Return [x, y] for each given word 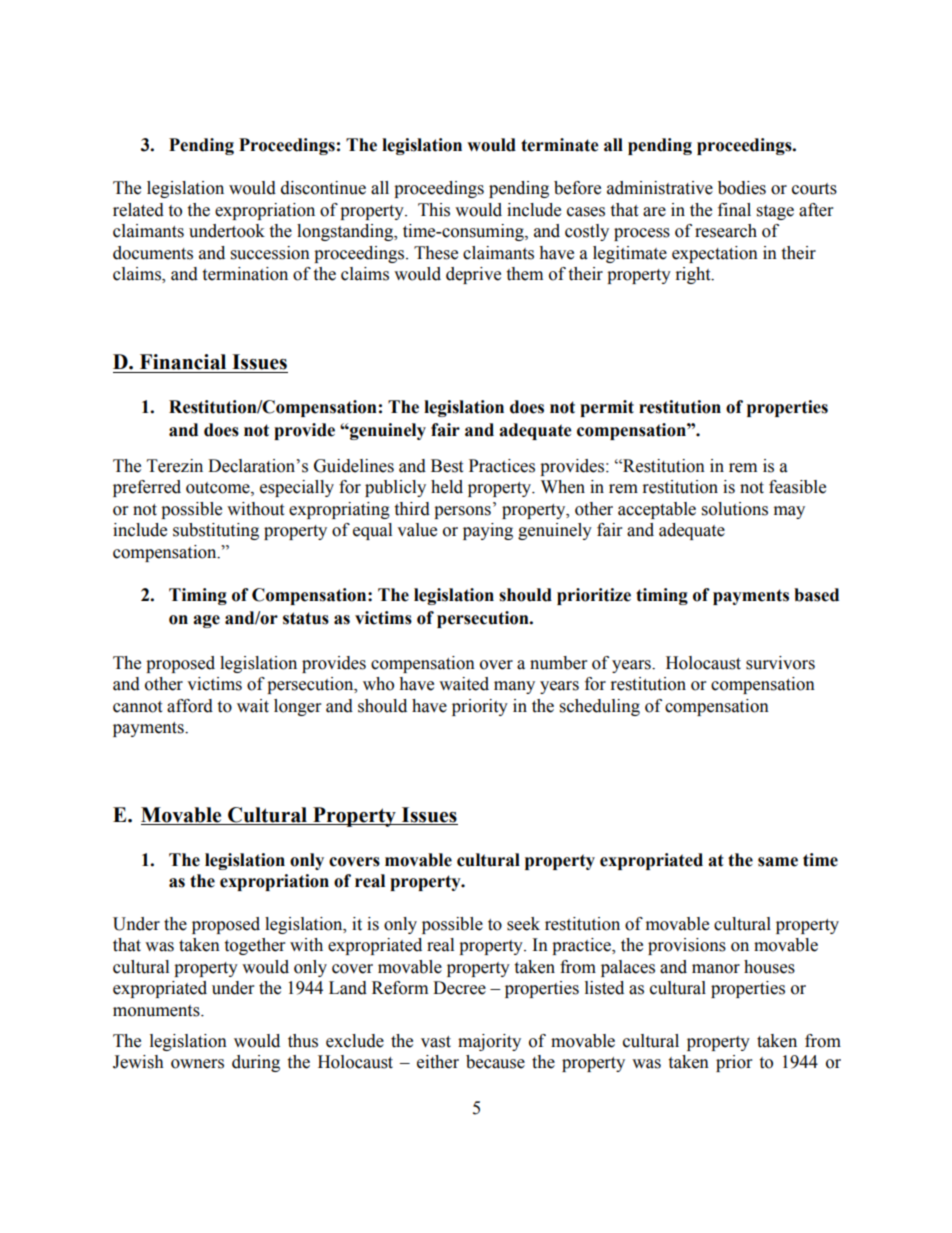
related [138, 210]
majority [489, 1042]
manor [716, 969]
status [306, 618]
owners [197, 1064]
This [434, 210]
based [816, 595]
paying [488, 531]
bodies [742, 188]
